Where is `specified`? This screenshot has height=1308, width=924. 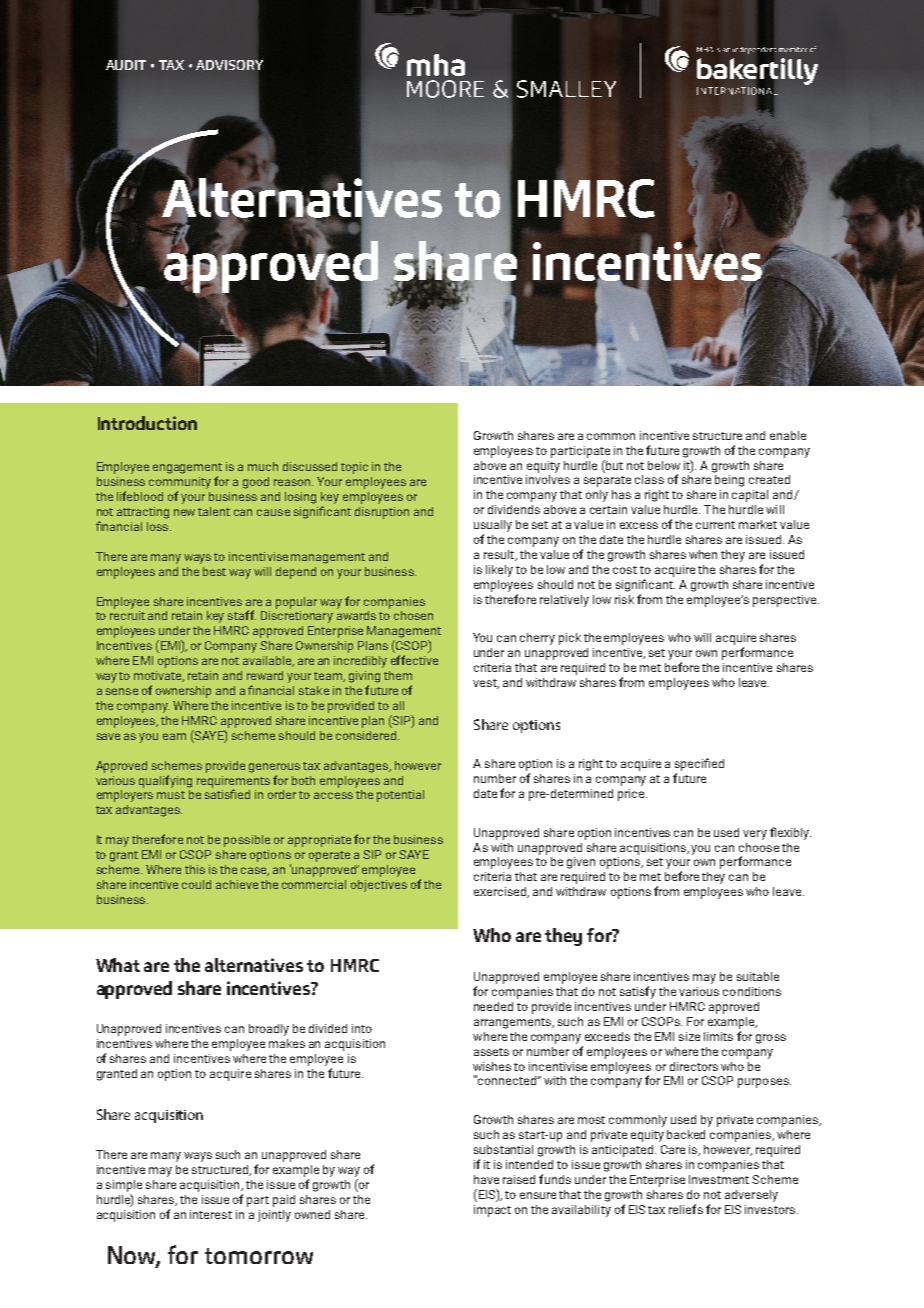 specified is located at coordinates (699, 764).
